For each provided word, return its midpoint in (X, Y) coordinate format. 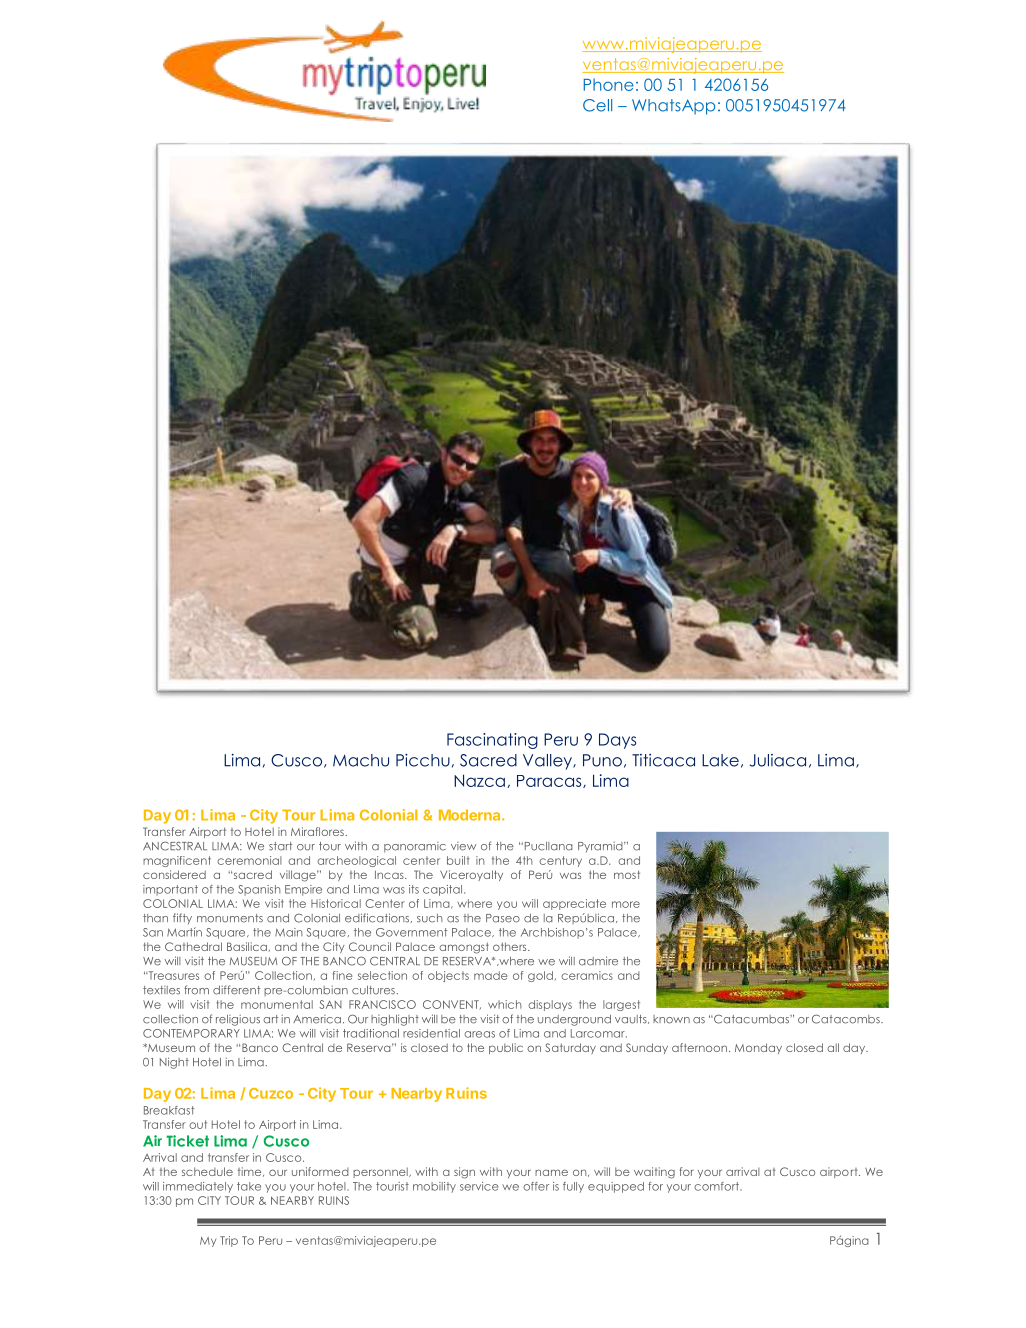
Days (617, 741)
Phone (609, 84)
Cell (597, 105)
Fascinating (492, 741)
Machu (361, 760)
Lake (720, 760)
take (249, 1186)
